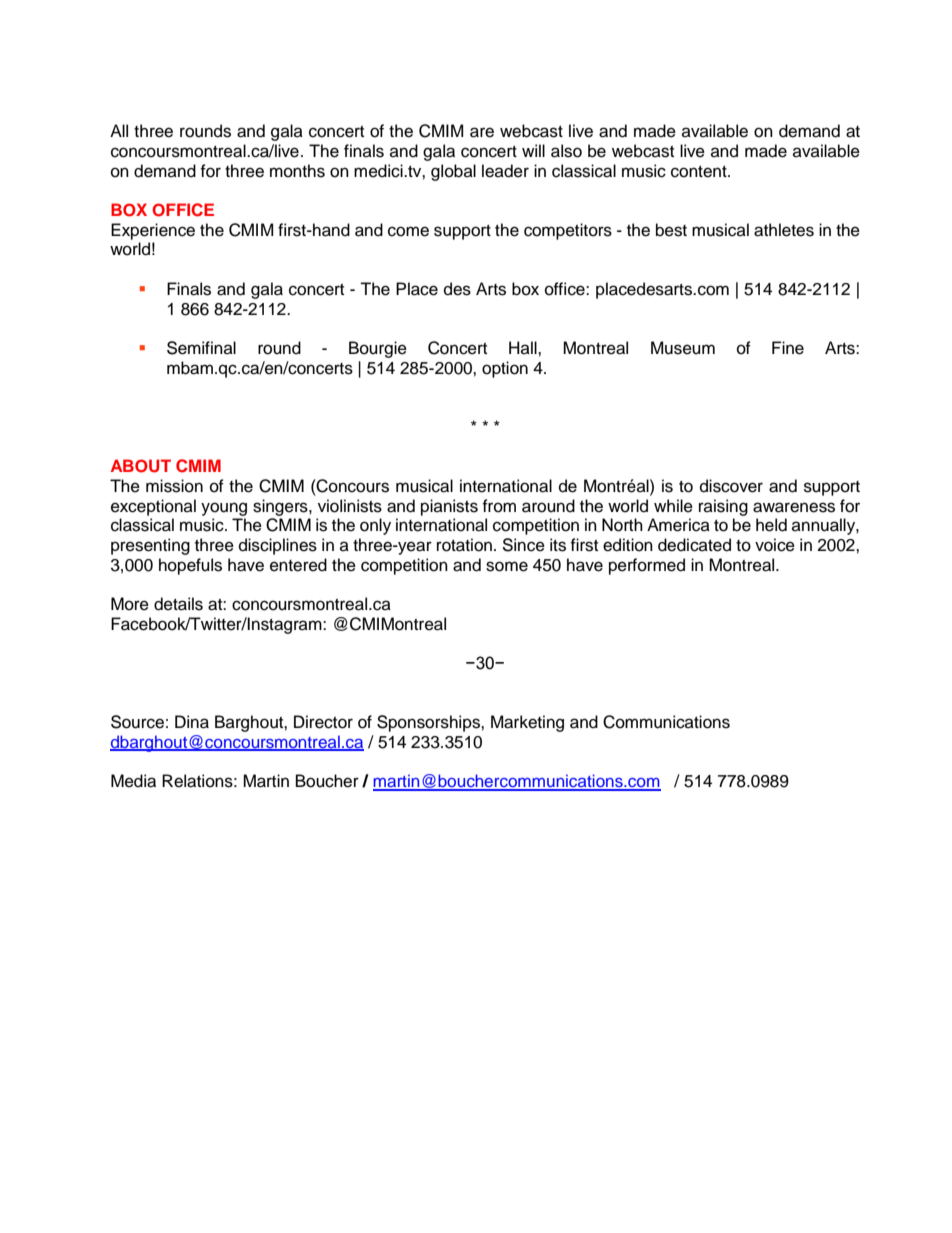  I want to click on content, so click(700, 172).
